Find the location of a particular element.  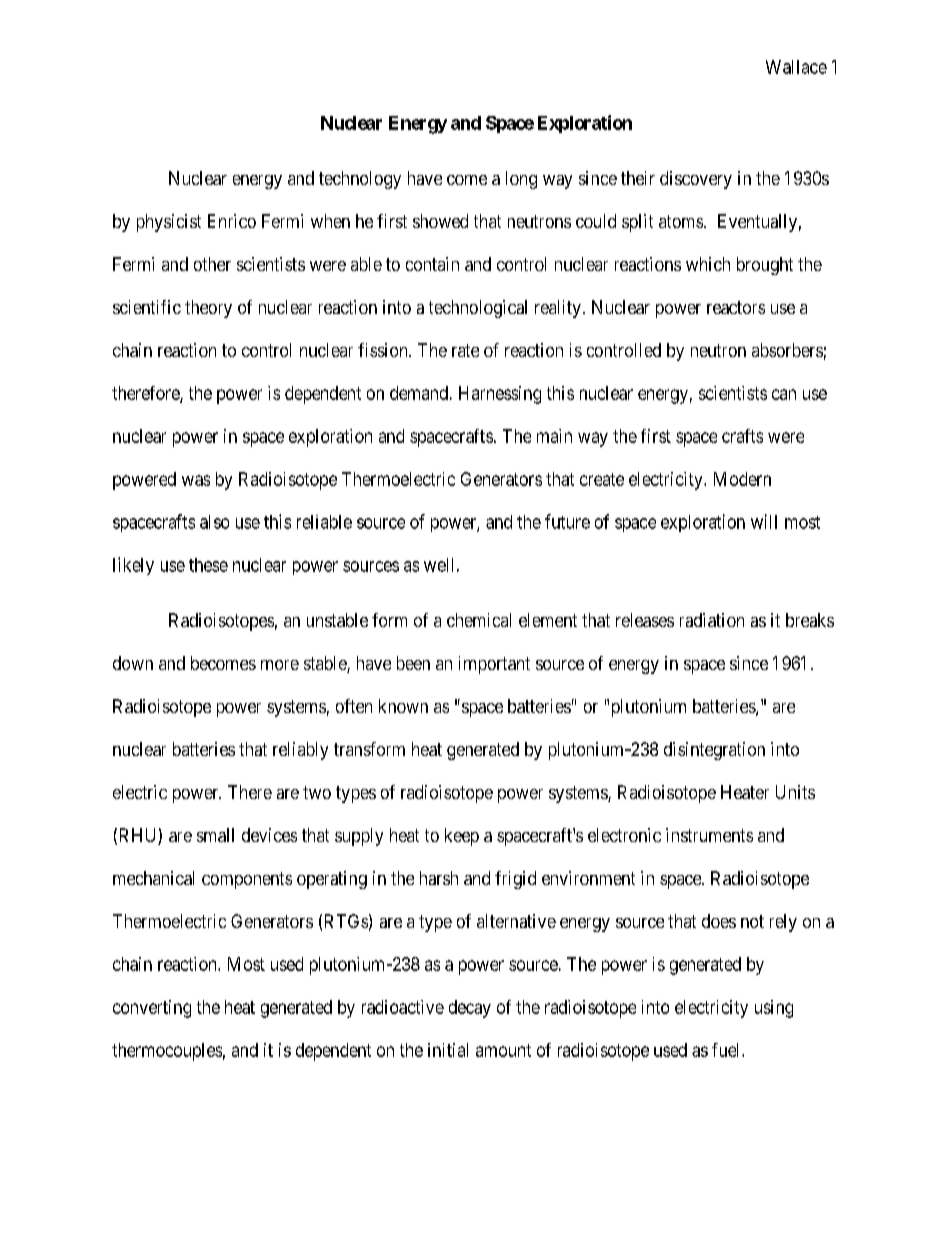

more is located at coordinates (280, 665).
